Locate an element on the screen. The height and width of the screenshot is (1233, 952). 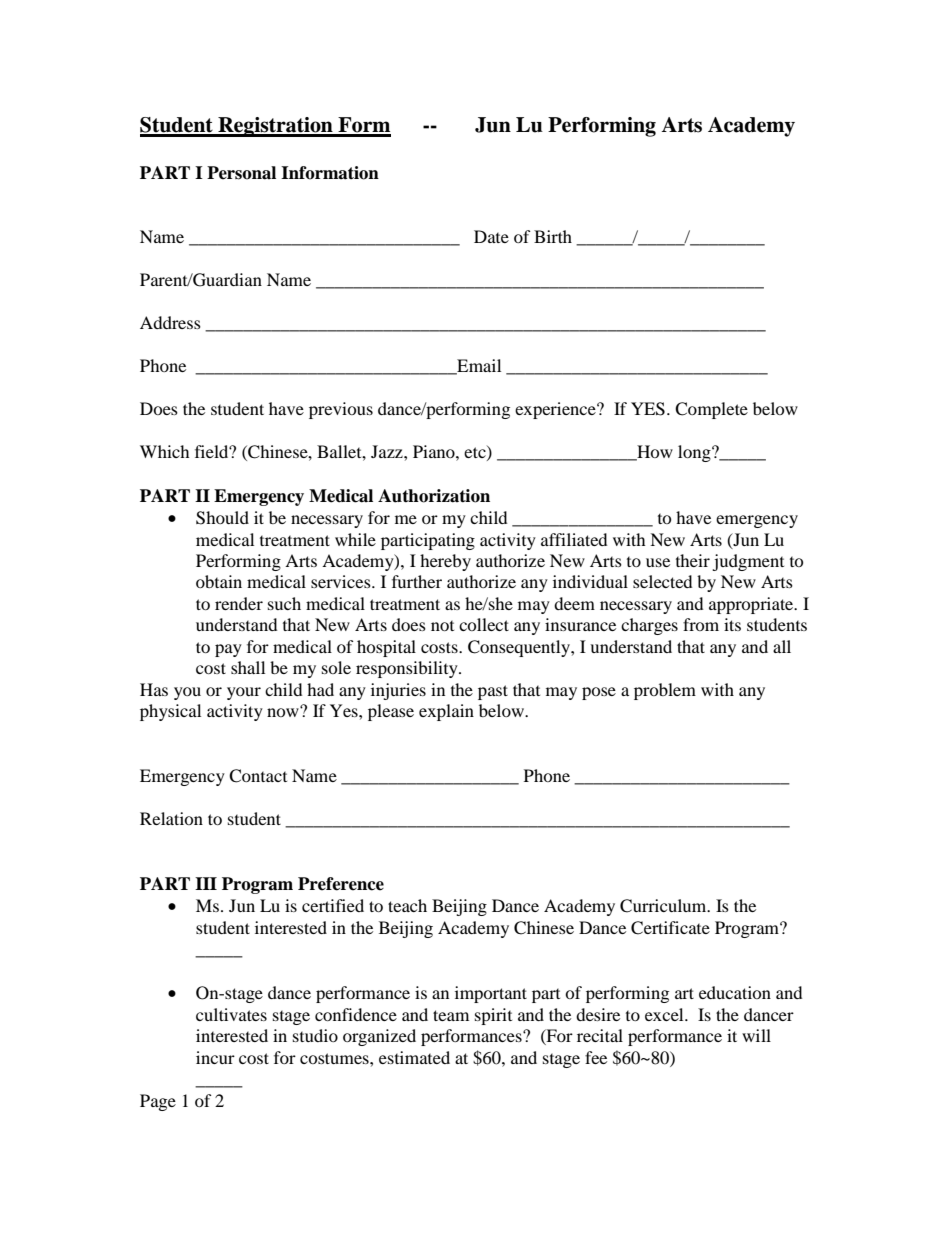
not is located at coordinates (442, 625).
